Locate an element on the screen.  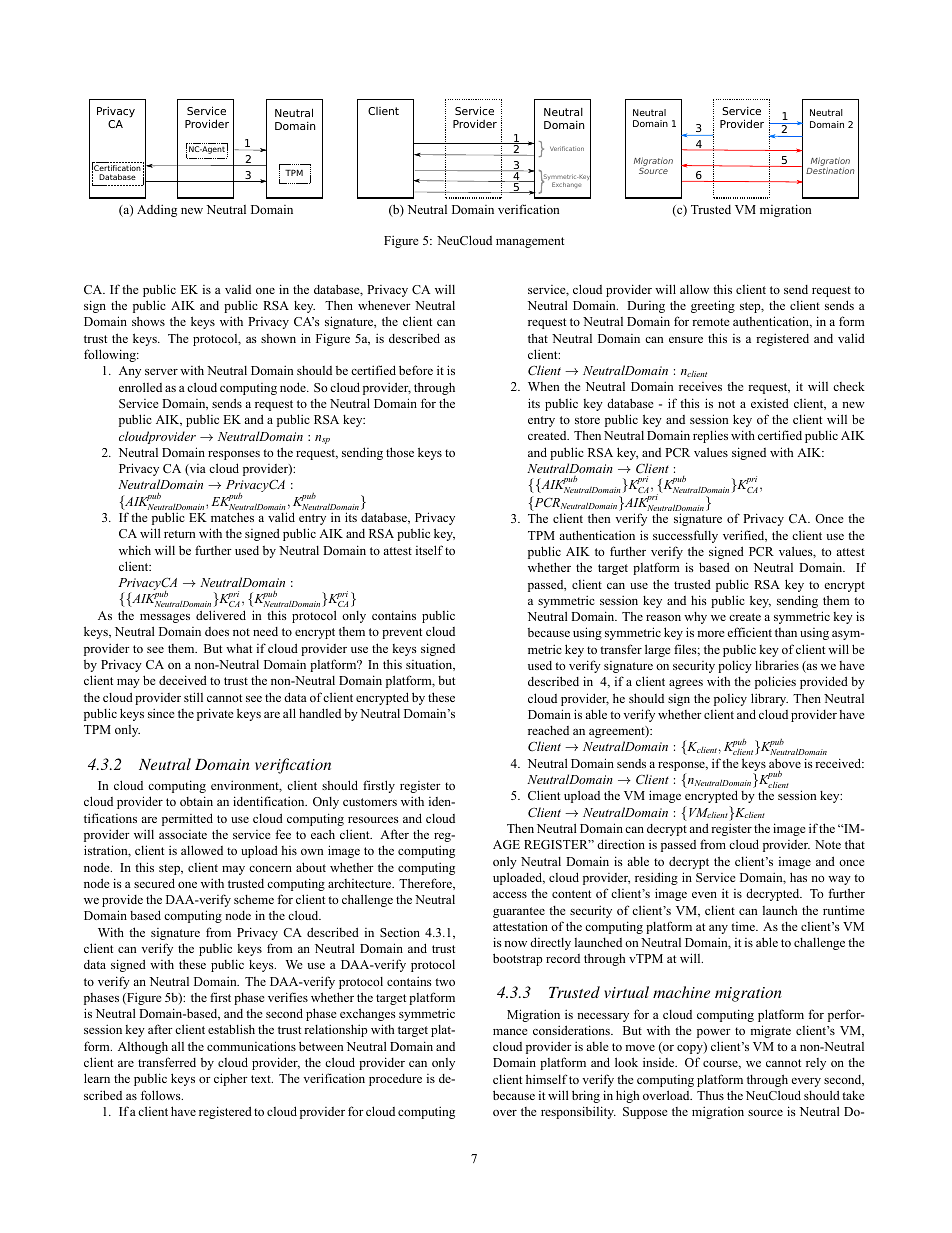
management is located at coordinates (530, 242).
